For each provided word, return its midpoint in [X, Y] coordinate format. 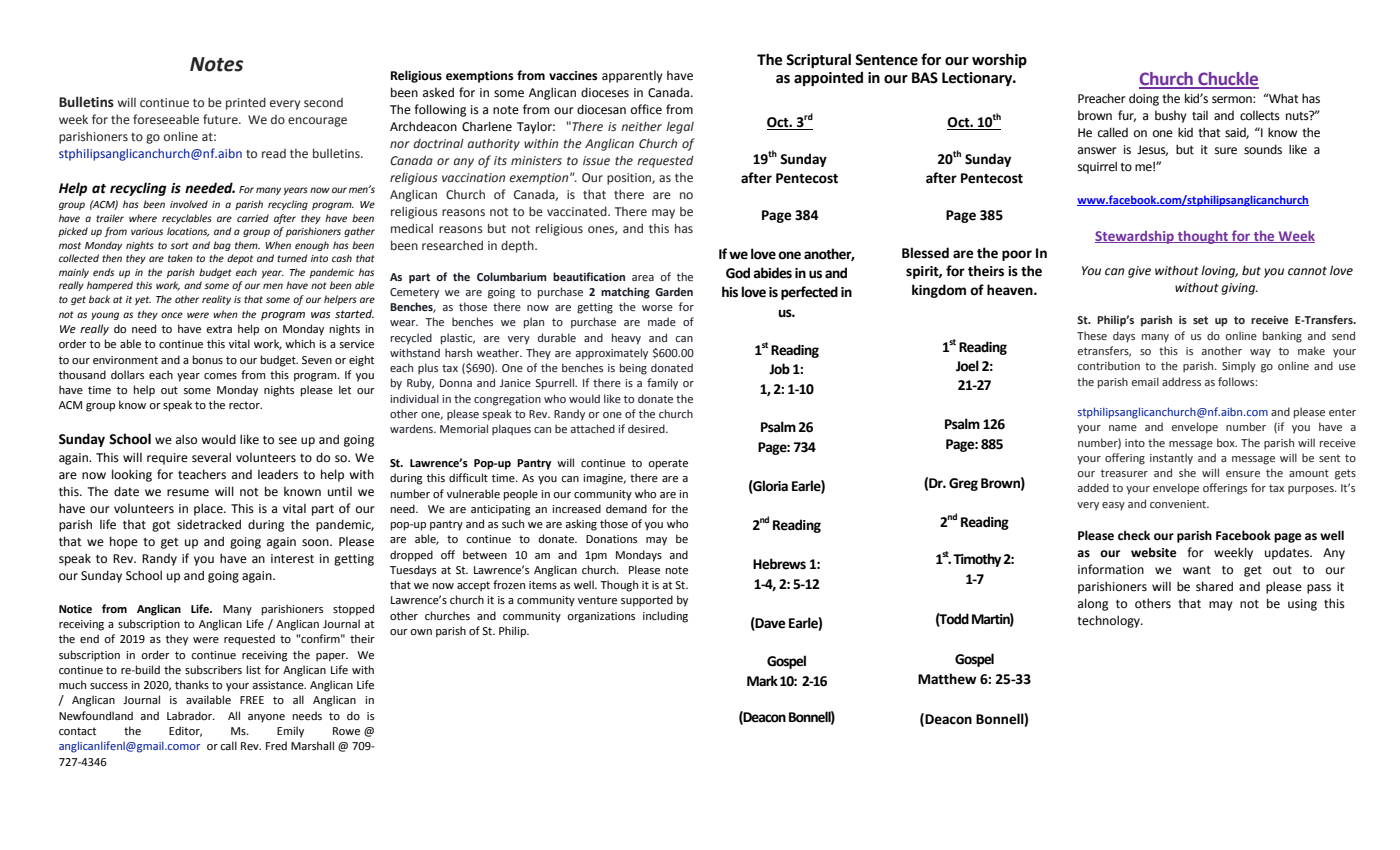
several [211, 457]
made [662, 321]
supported [647, 601]
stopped [353, 610]
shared [1214, 586]
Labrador [191, 715]
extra [219, 329]
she [1187, 472]
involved [189, 204]
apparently [632, 77]
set [1200, 320]
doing [1144, 99]
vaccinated [578, 211]
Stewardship [1135, 237]
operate [668, 464]
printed [246, 103]
